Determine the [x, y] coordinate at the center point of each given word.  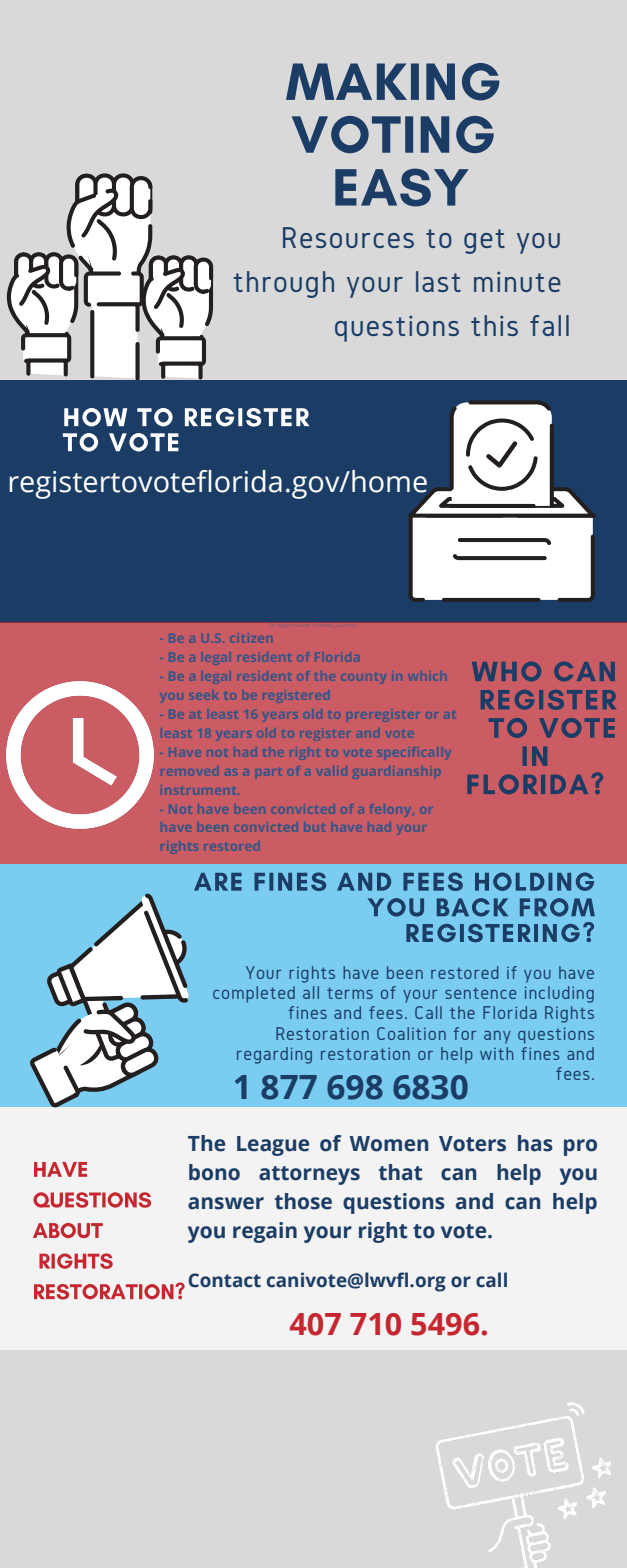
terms [350, 993]
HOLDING [534, 881]
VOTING [393, 134]
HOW [95, 417]
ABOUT [68, 1230]
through [284, 284]
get [484, 241]
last [438, 281]
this [494, 325]
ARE [218, 882]
